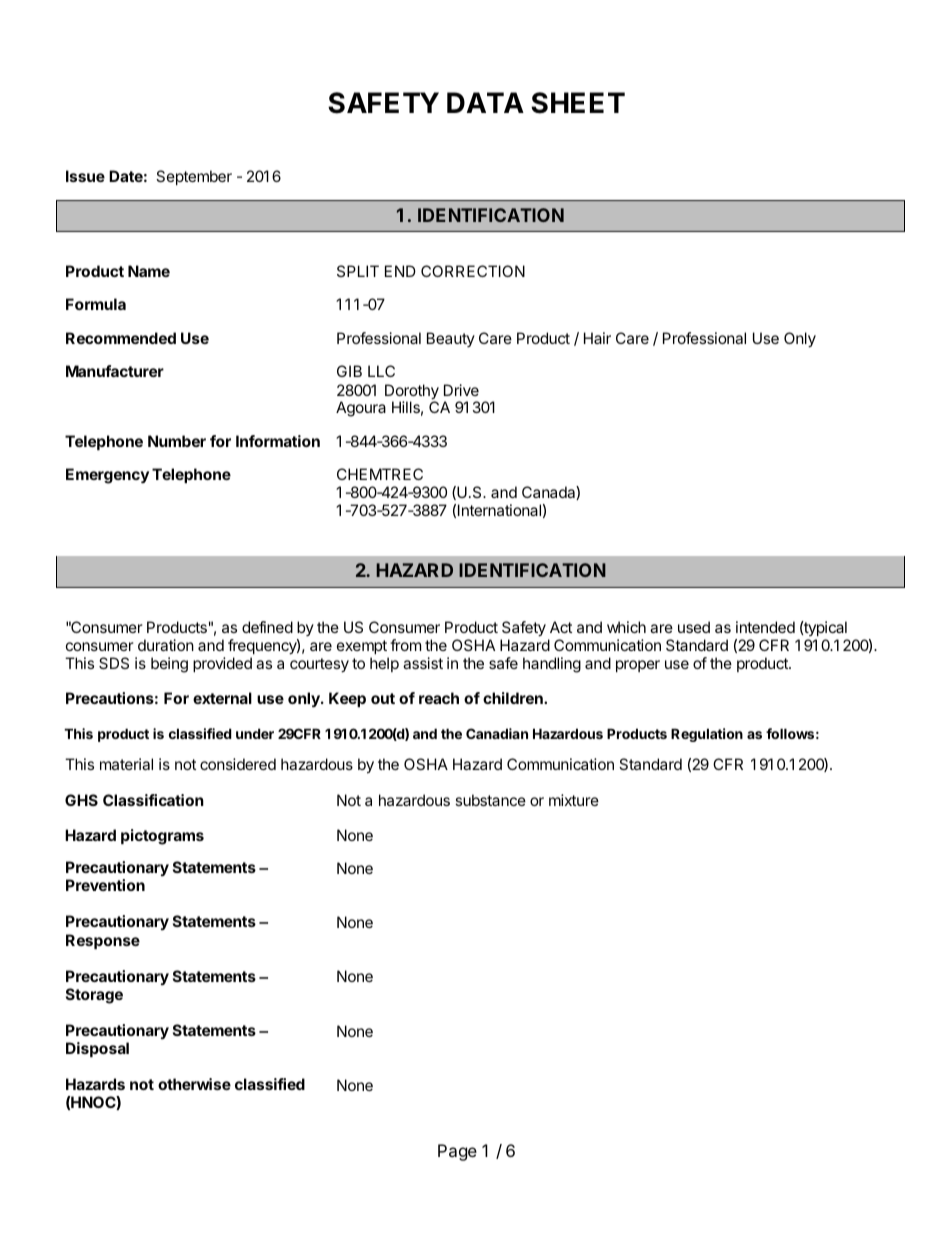 The width and height of the page is (952, 1233). What do you see at coordinates (597, 338) in the page?
I see `Hair` at bounding box center [597, 338].
